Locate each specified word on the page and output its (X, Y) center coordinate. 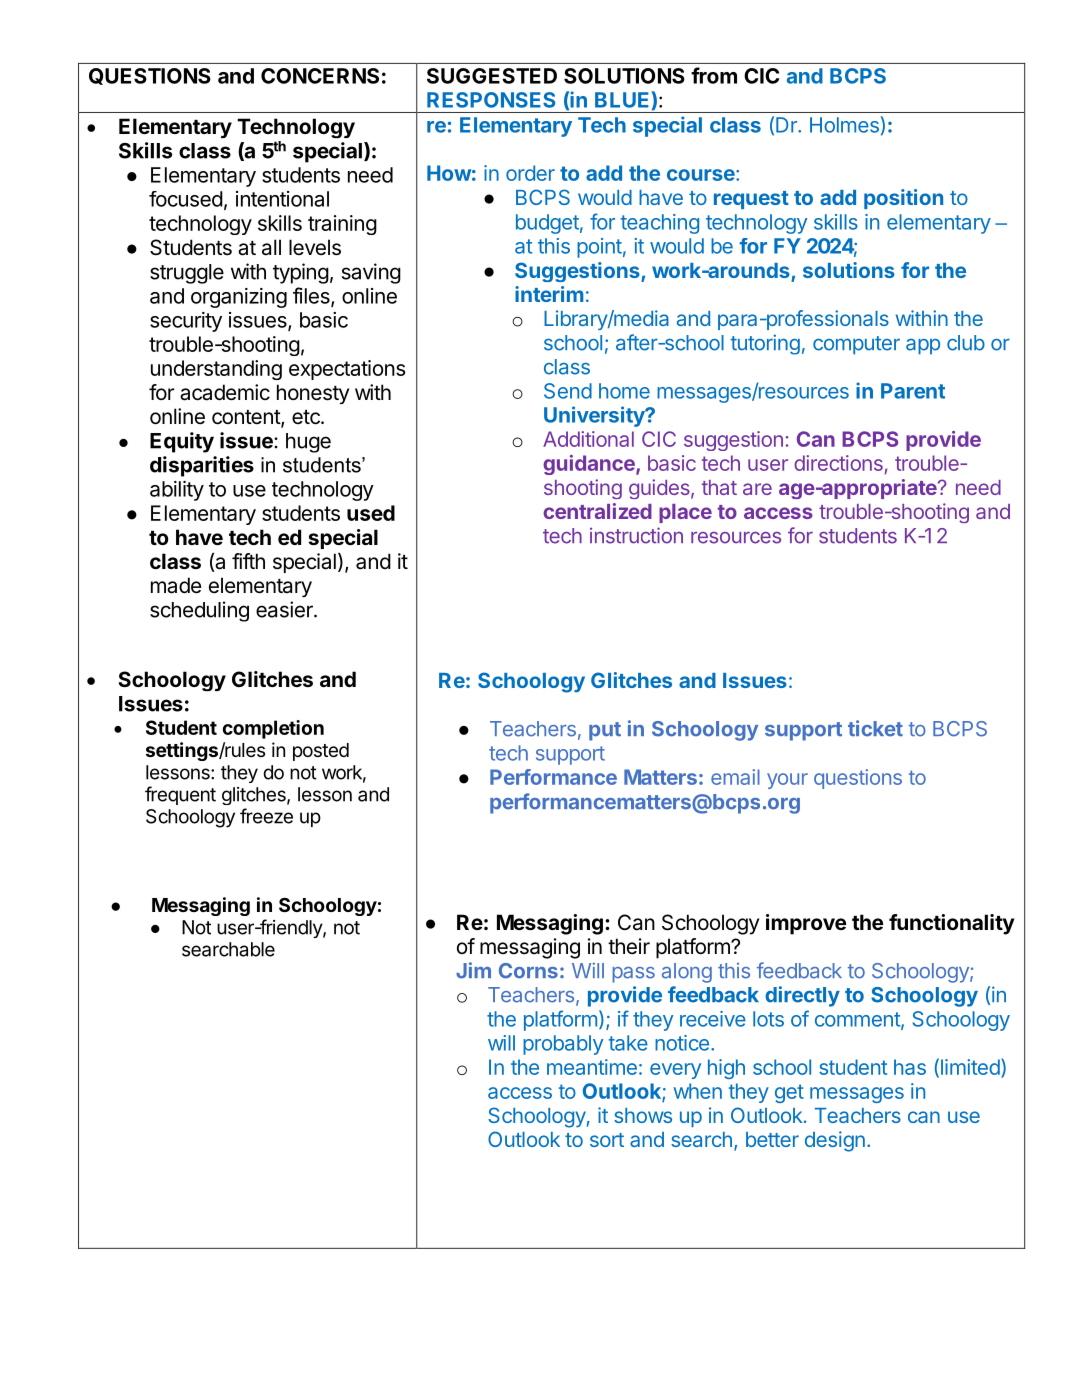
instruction (636, 535)
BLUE (622, 100)
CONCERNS (320, 76)
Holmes (844, 125)
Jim (473, 970)
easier (285, 609)
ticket (875, 728)
